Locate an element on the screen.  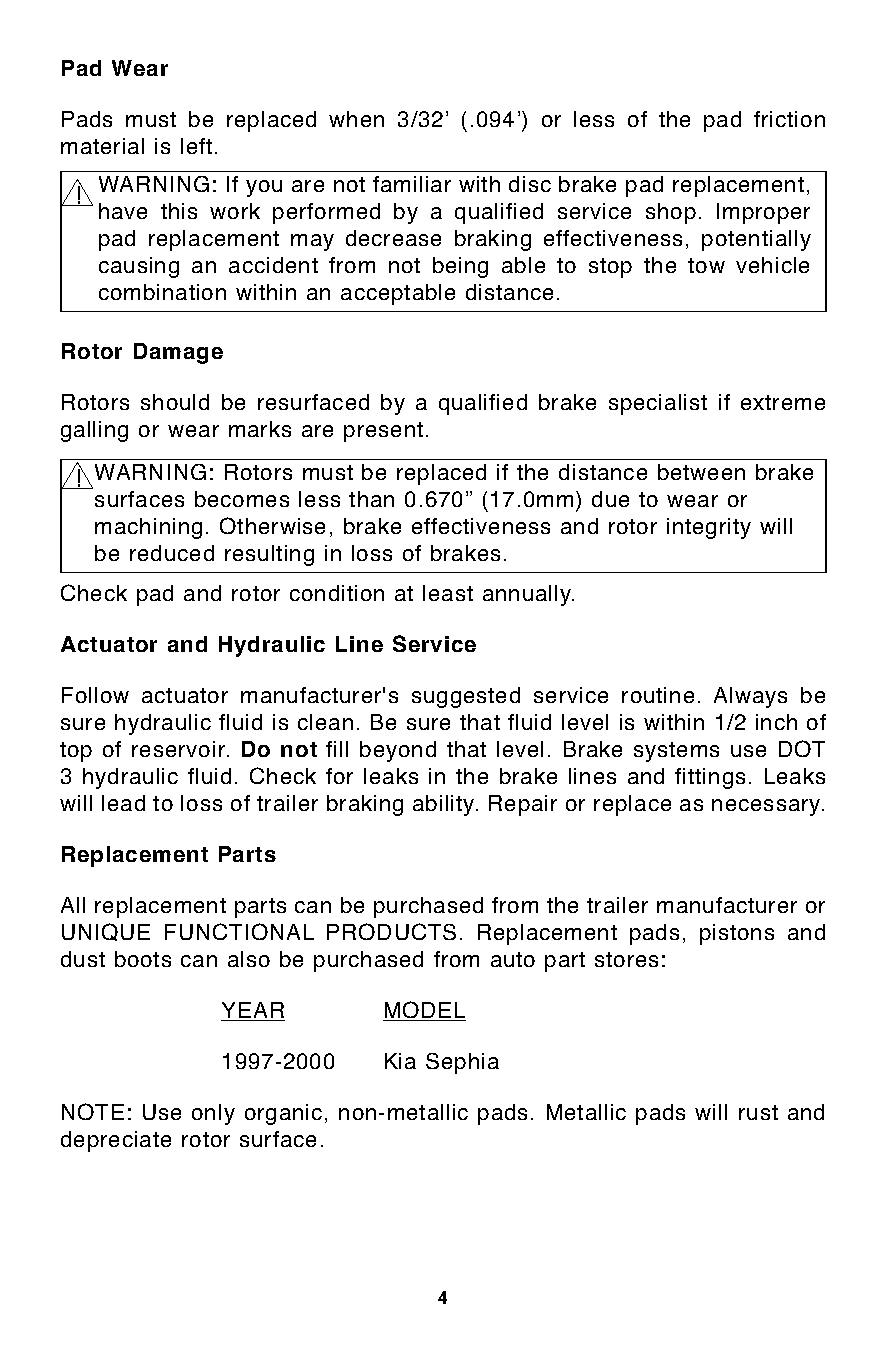
rust is located at coordinates (758, 1112).
